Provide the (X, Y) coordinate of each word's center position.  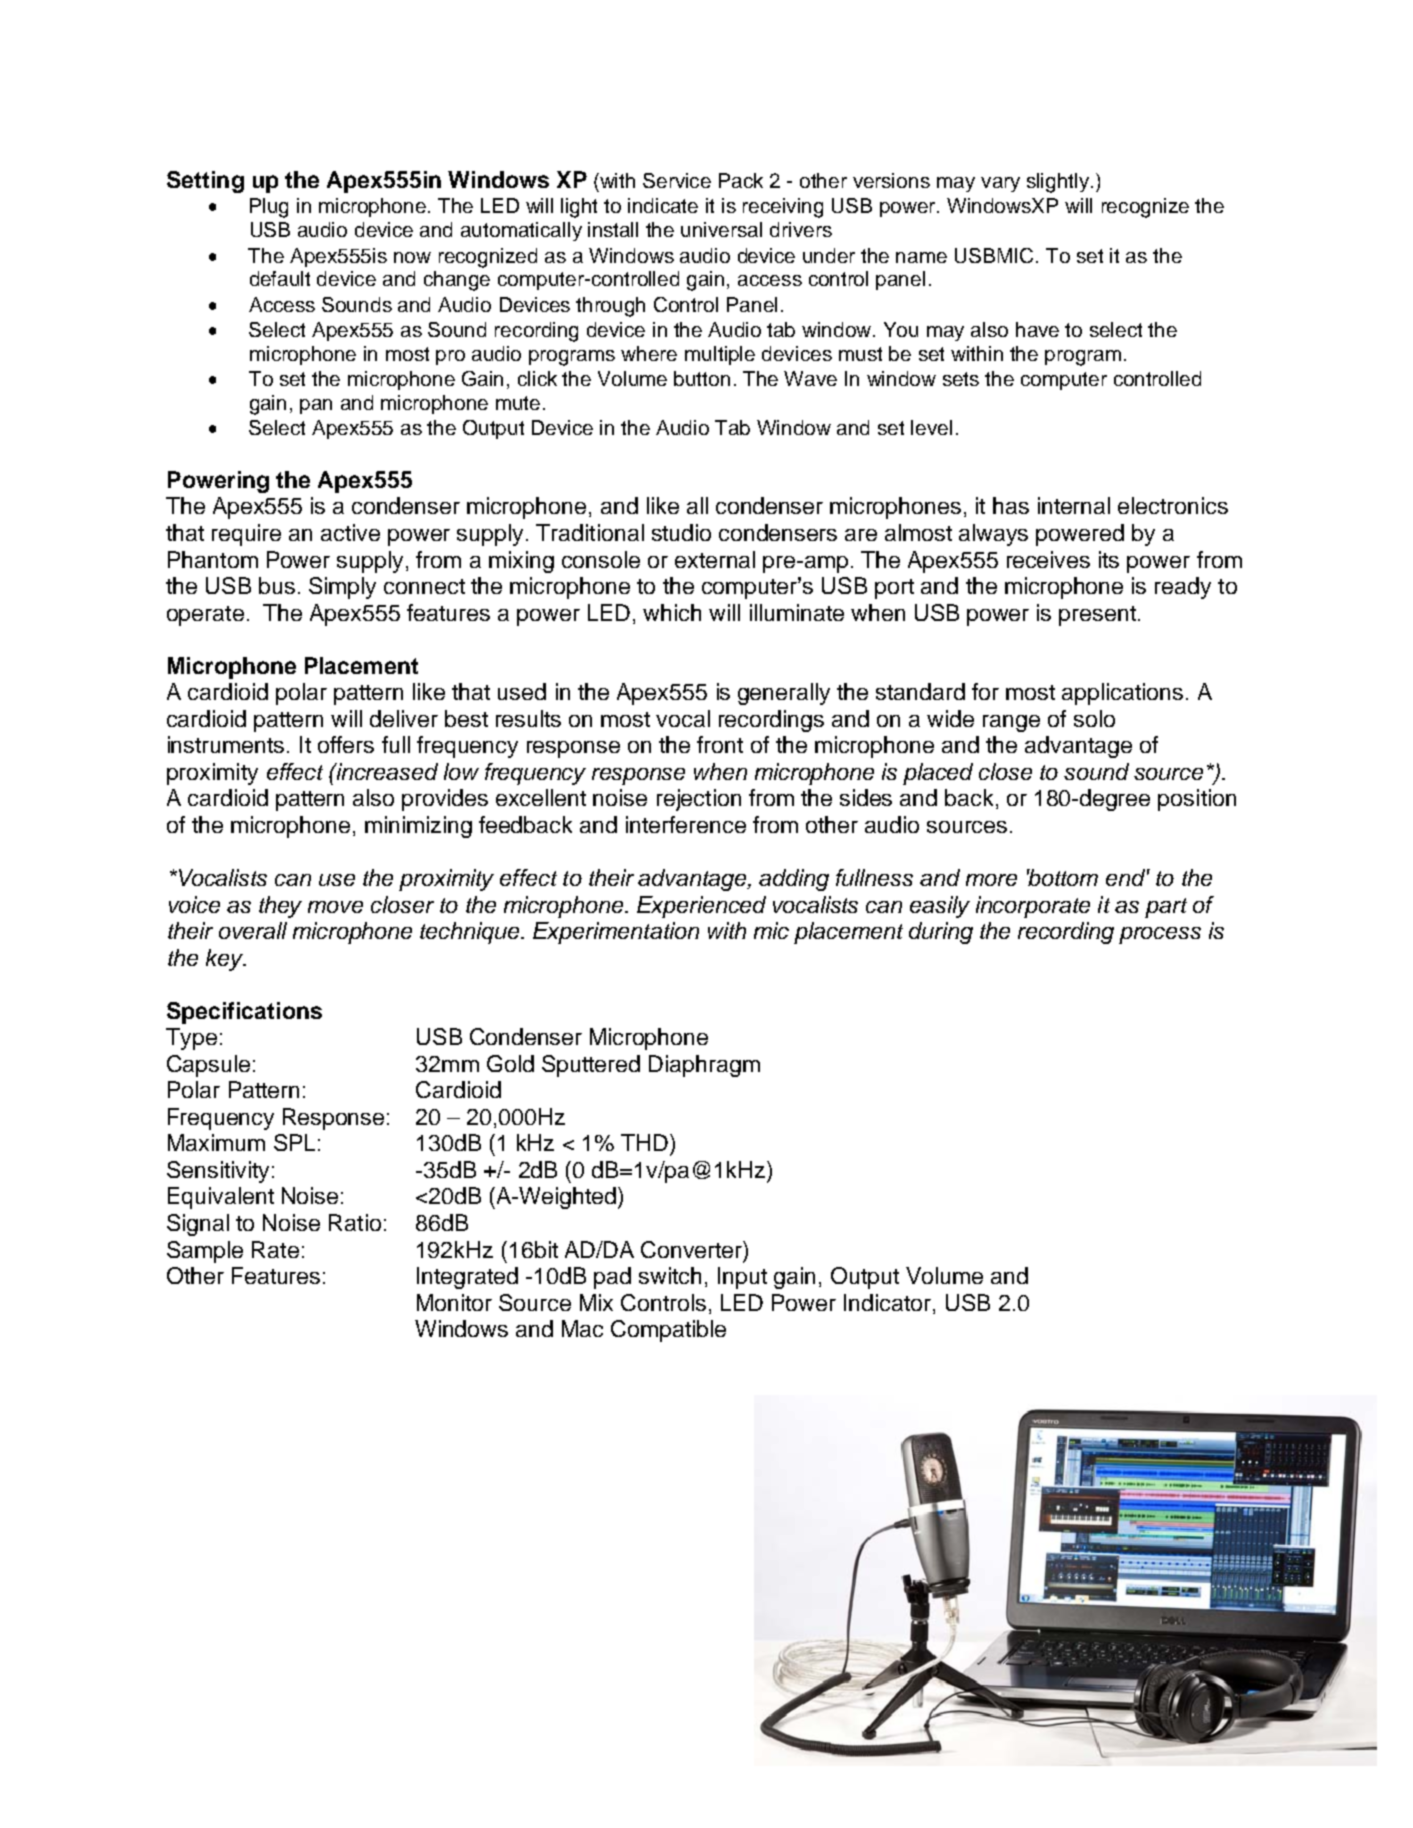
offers (346, 744)
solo (1094, 718)
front (720, 744)
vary (1000, 184)
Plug (269, 208)
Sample (205, 1252)
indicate (663, 205)
